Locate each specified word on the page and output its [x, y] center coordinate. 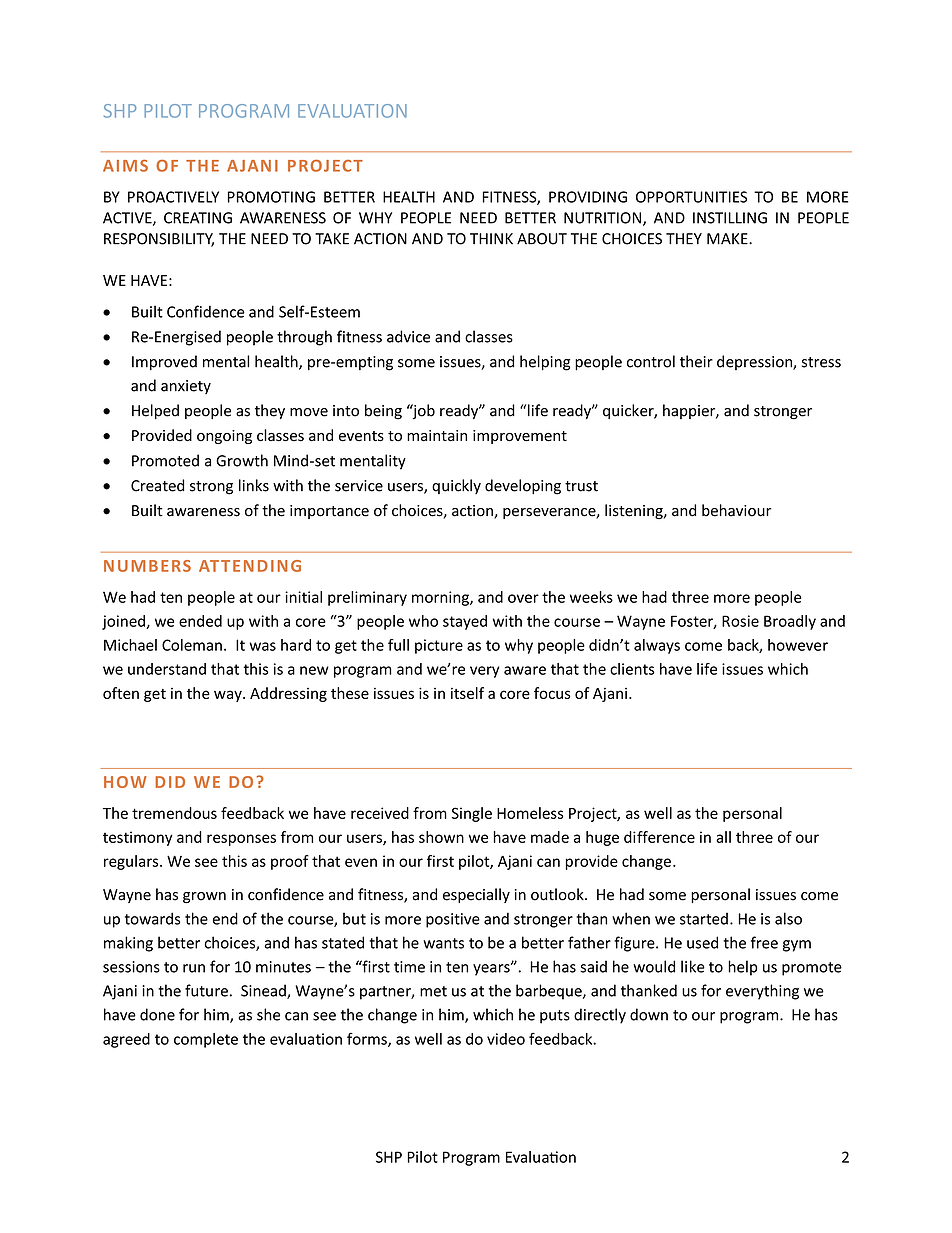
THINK [491, 239]
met [433, 991]
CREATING [198, 218]
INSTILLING [730, 218]
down [649, 1014]
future [206, 990]
